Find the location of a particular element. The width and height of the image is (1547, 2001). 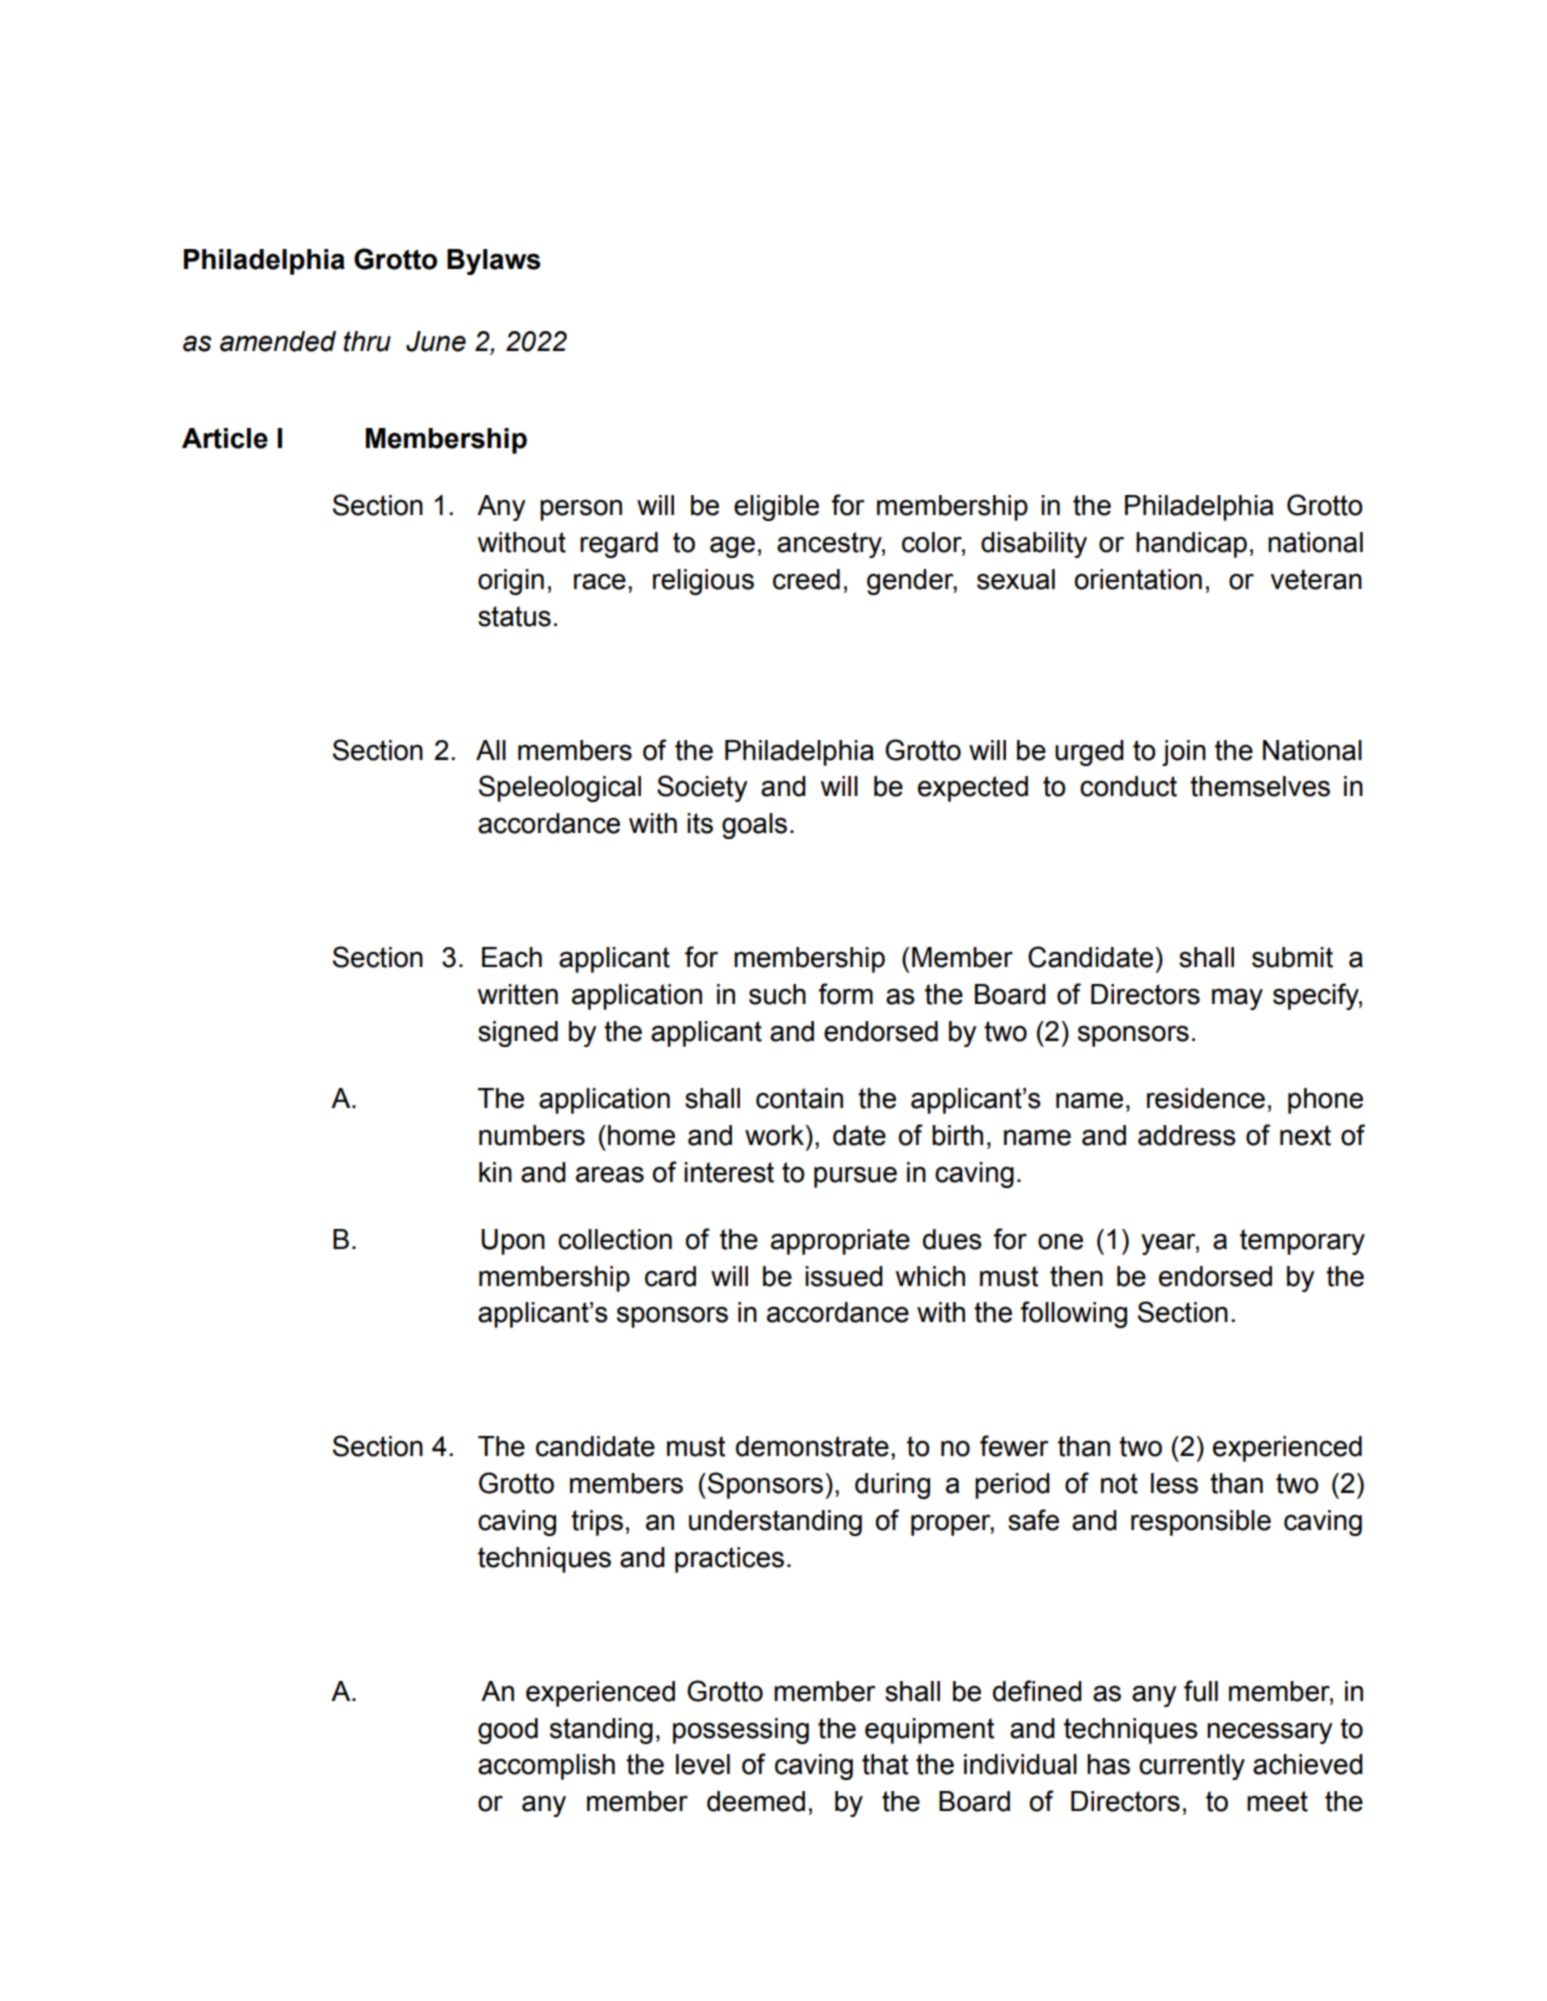

Each is located at coordinates (512, 957).
